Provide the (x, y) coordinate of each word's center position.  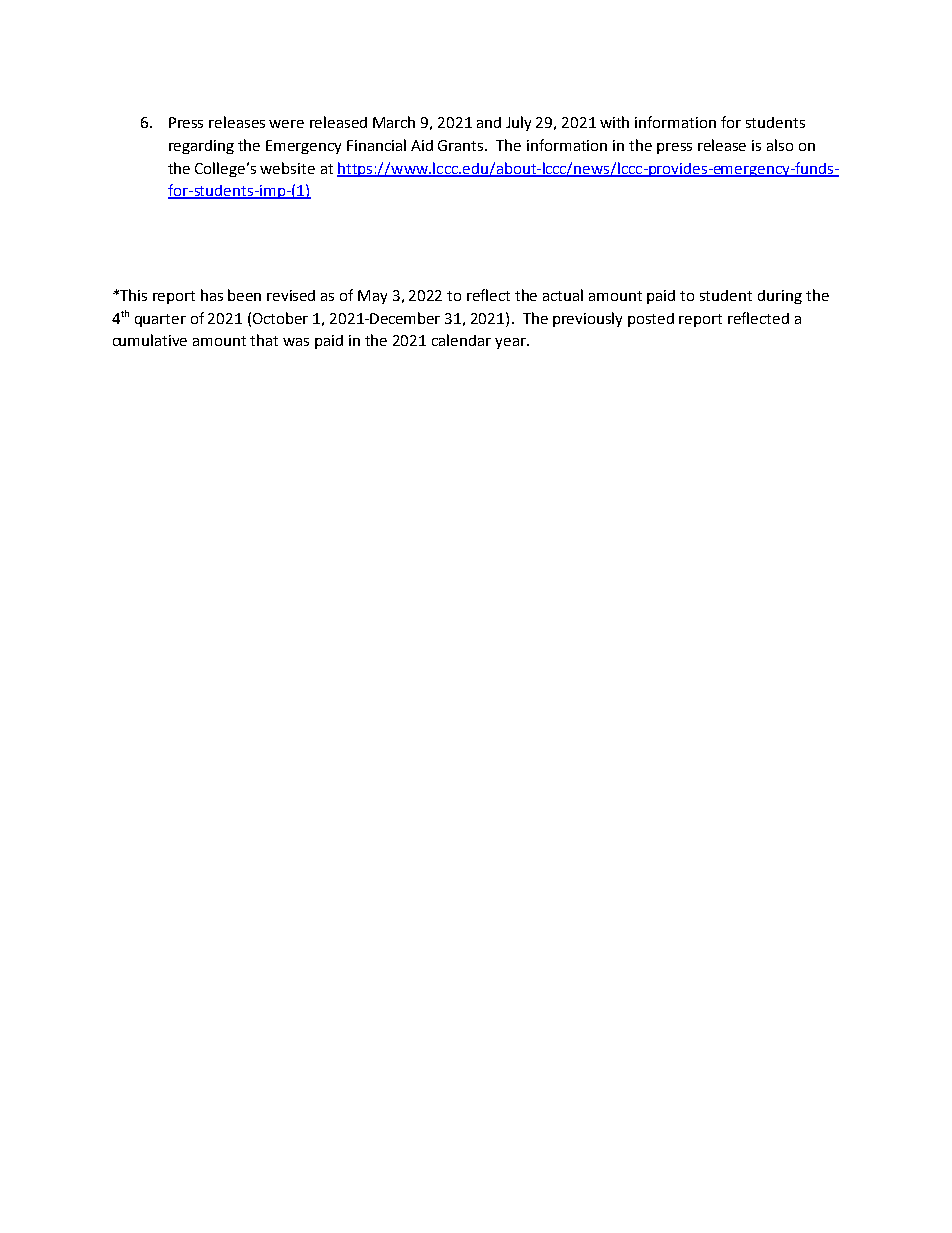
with (614, 122)
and (489, 122)
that (264, 340)
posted (651, 320)
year (511, 343)
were (286, 124)
